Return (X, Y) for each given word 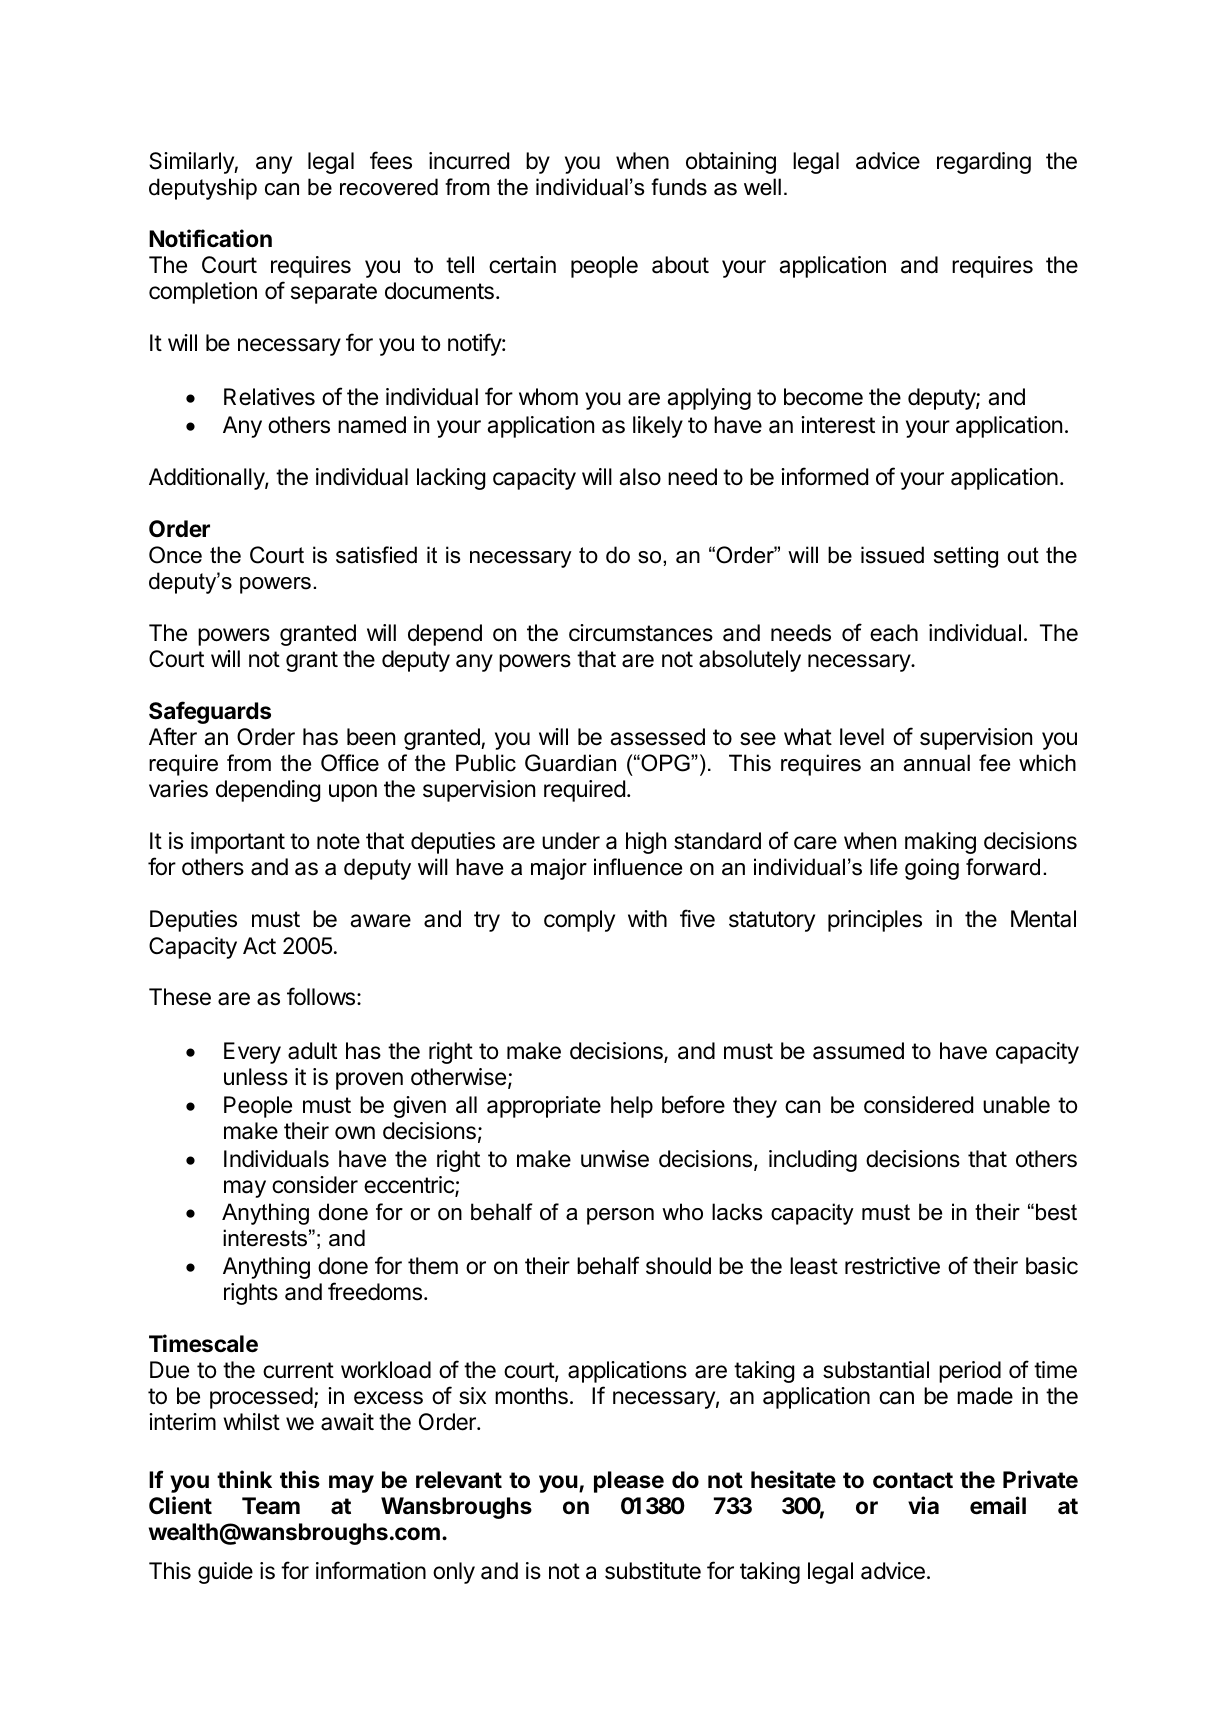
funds (679, 187)
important (238, 843)
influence (638, 867)
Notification (210, 238)
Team (271, 1506)
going (932, 869)
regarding (984, 163)
